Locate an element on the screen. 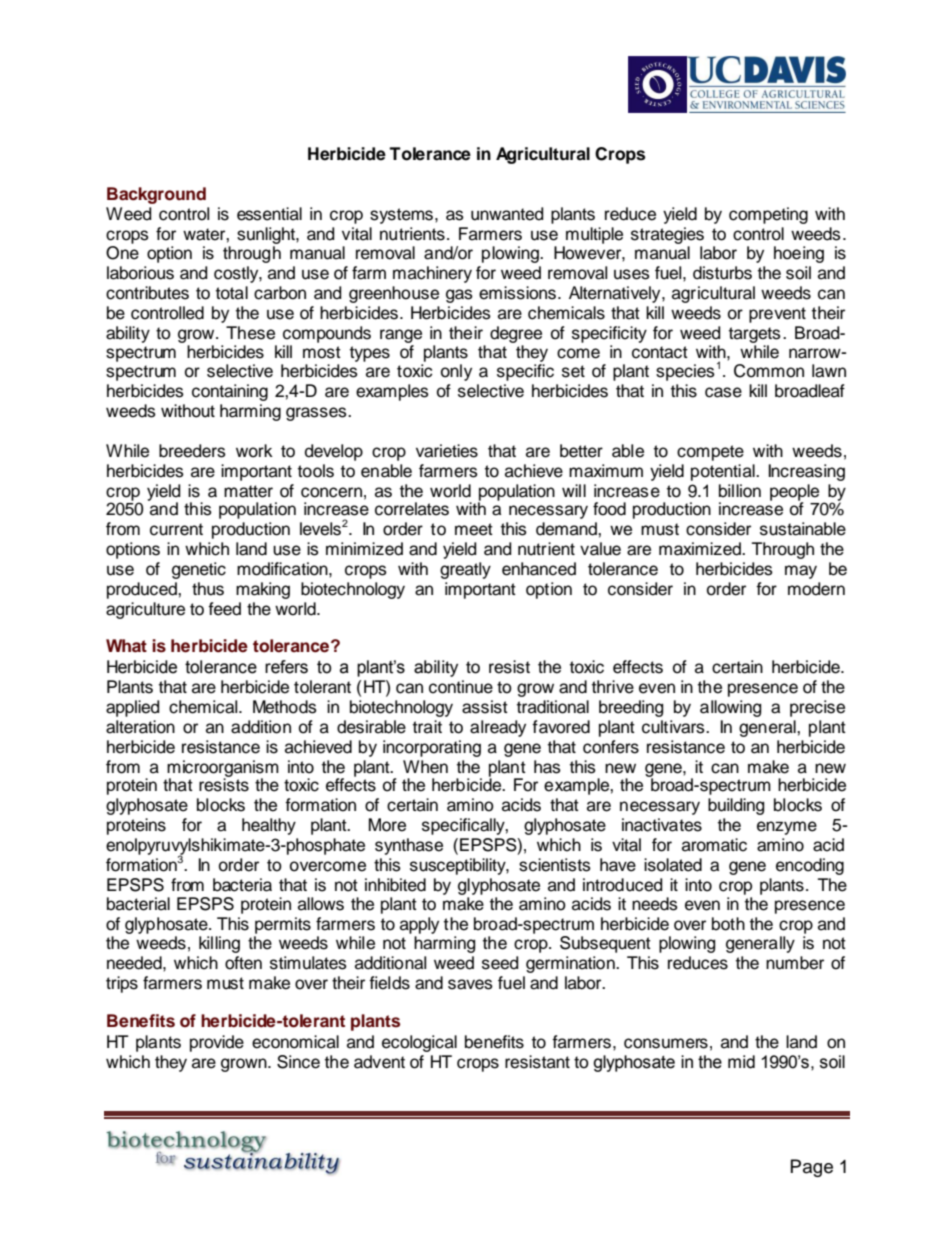 This screenshot has width=952, height=1233. competing is located at coordinates (768, 215).
